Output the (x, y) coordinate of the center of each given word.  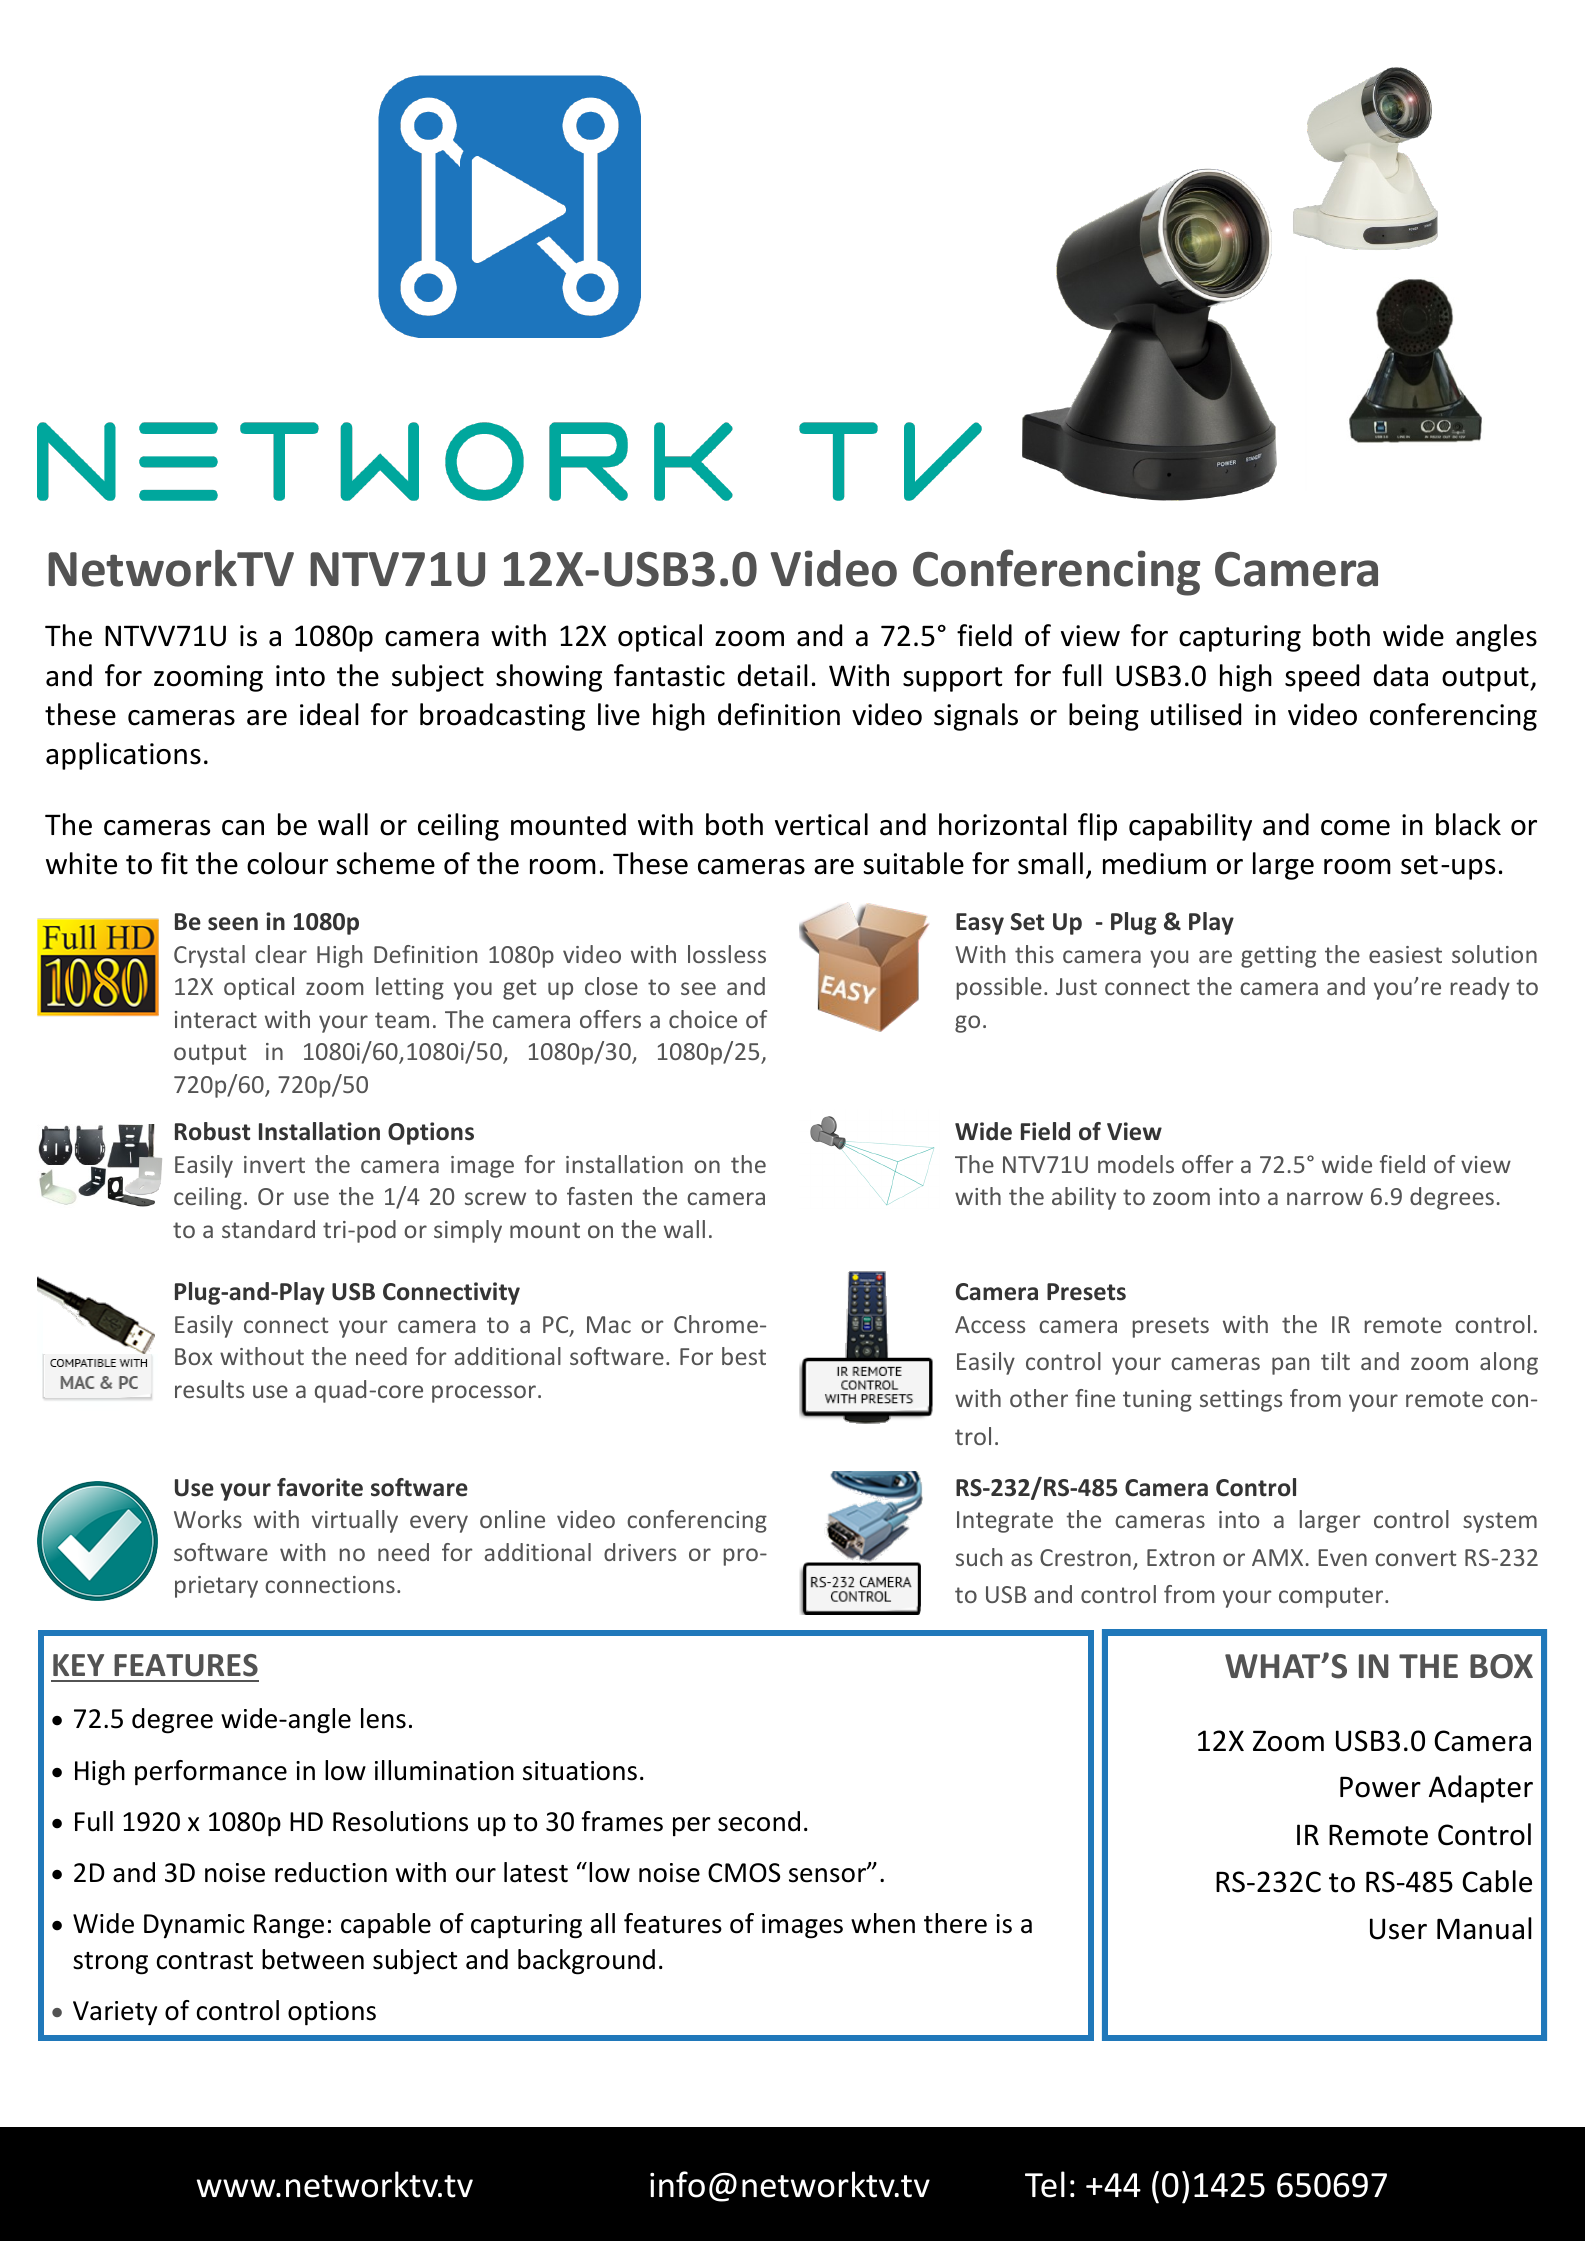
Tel (1045, 2184)
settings (1241, 1401)
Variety (115, 2013)
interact (216, 1019)
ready (1480, 988)
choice (703, 1019)
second (759, 1821)
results (209, 1389)
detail (772, 675)
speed (1322, 678)
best (744, 1356)
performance (211, 1773)
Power (1380, 1787)
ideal (329, 714)
